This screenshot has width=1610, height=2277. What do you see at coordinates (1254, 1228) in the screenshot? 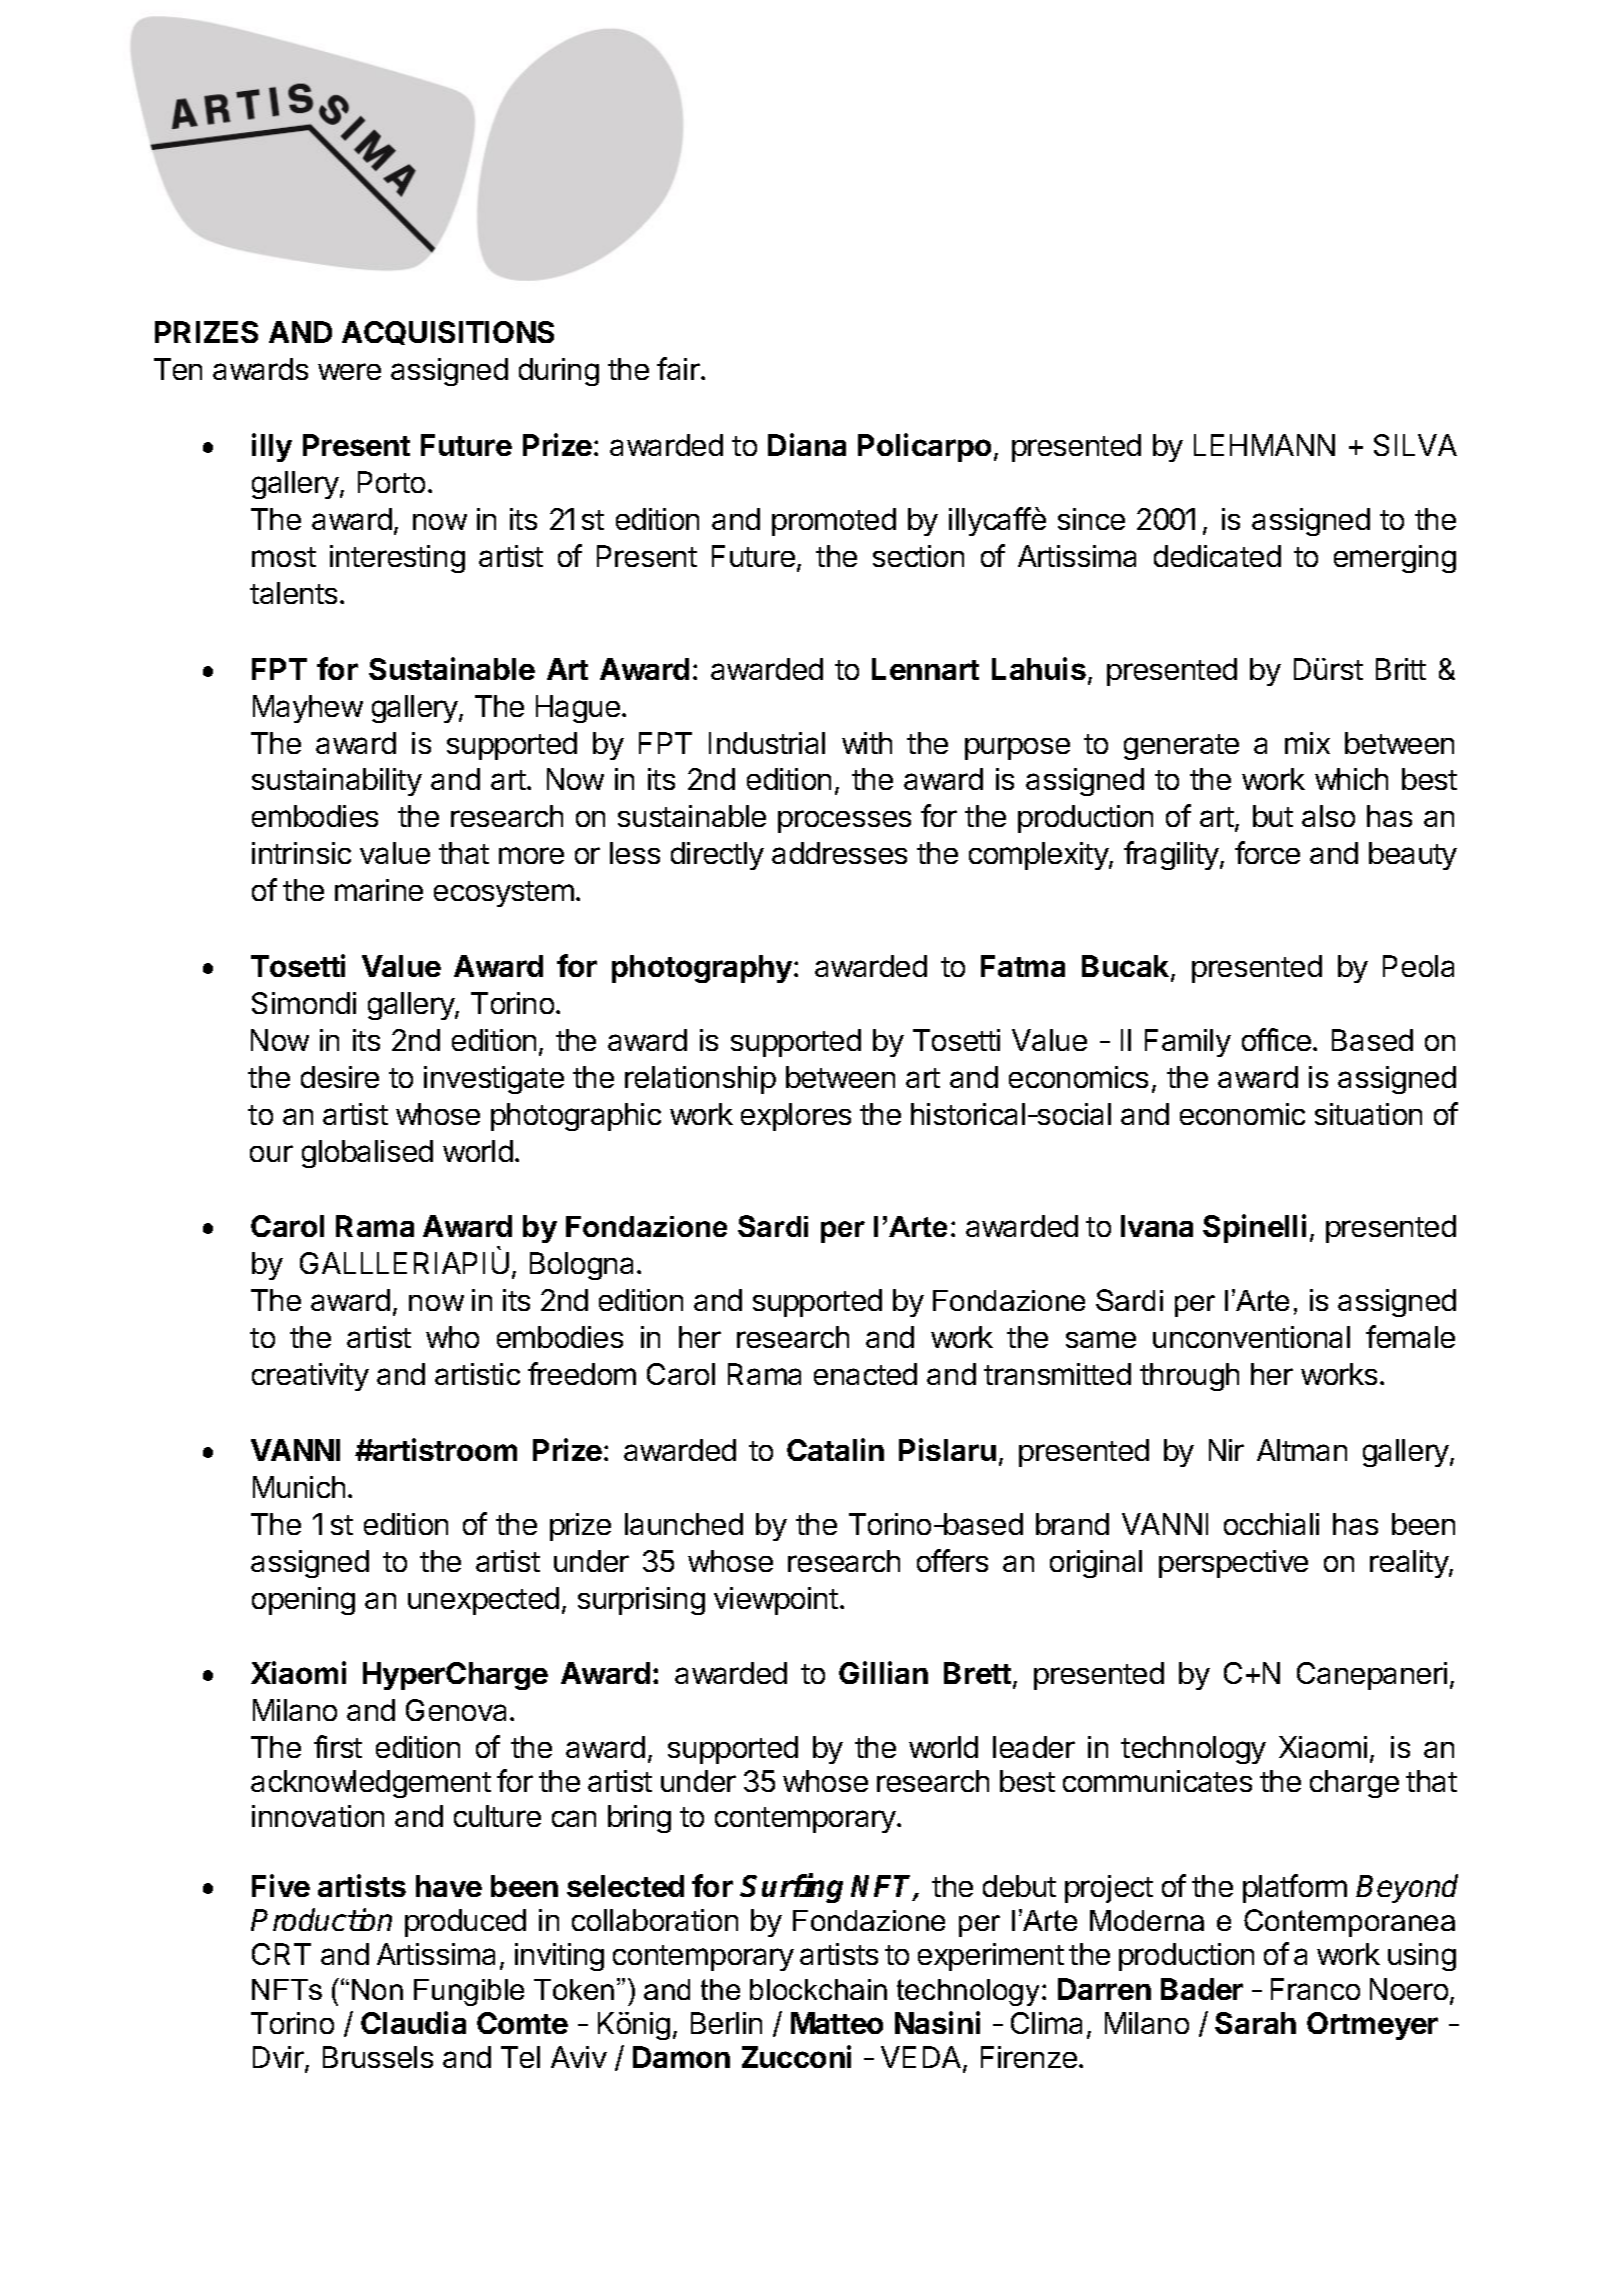
I see `Spinelli` at bounding box center [1254, 1228].
